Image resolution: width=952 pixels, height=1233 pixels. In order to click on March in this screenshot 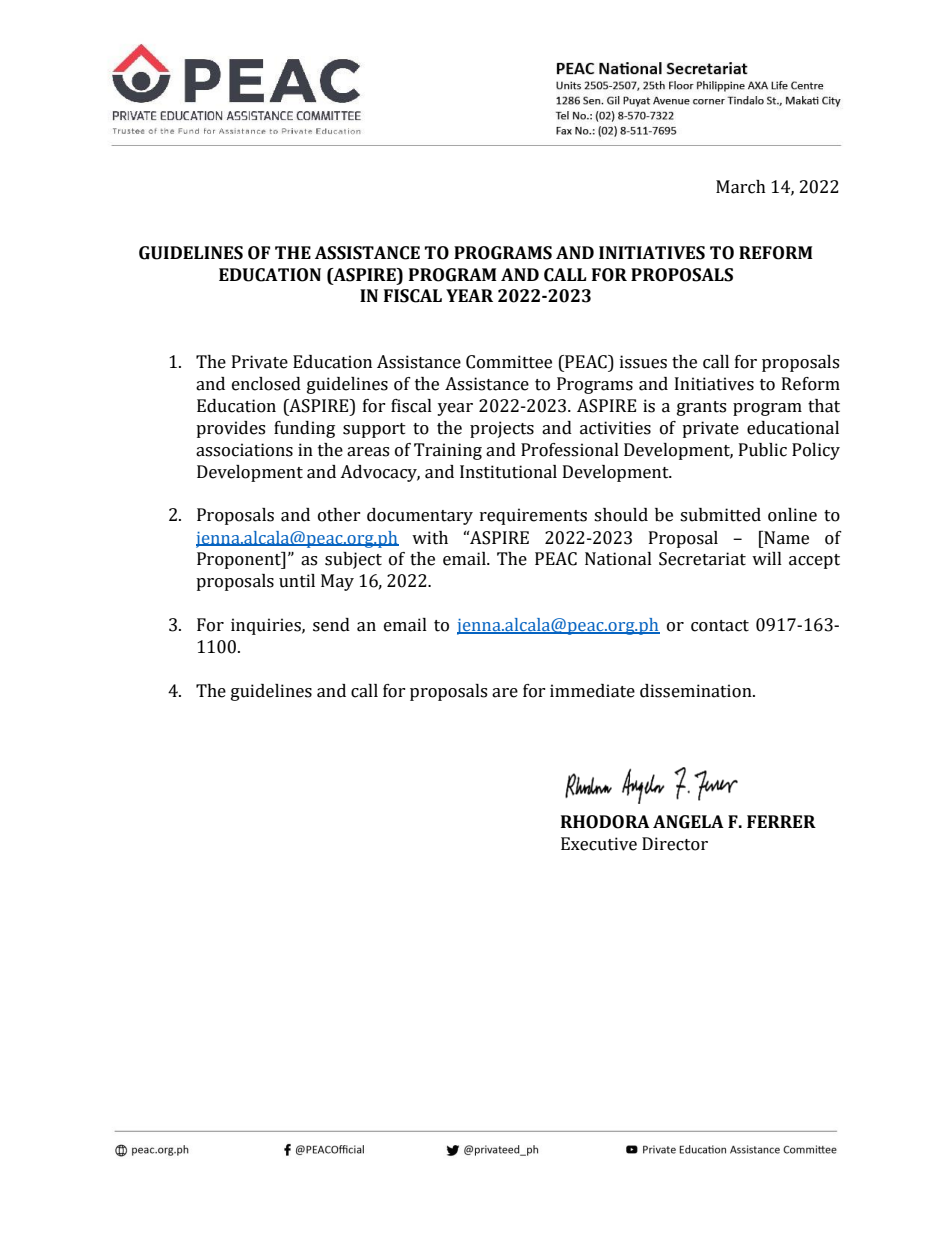, I will do `click(741, 187)`.
